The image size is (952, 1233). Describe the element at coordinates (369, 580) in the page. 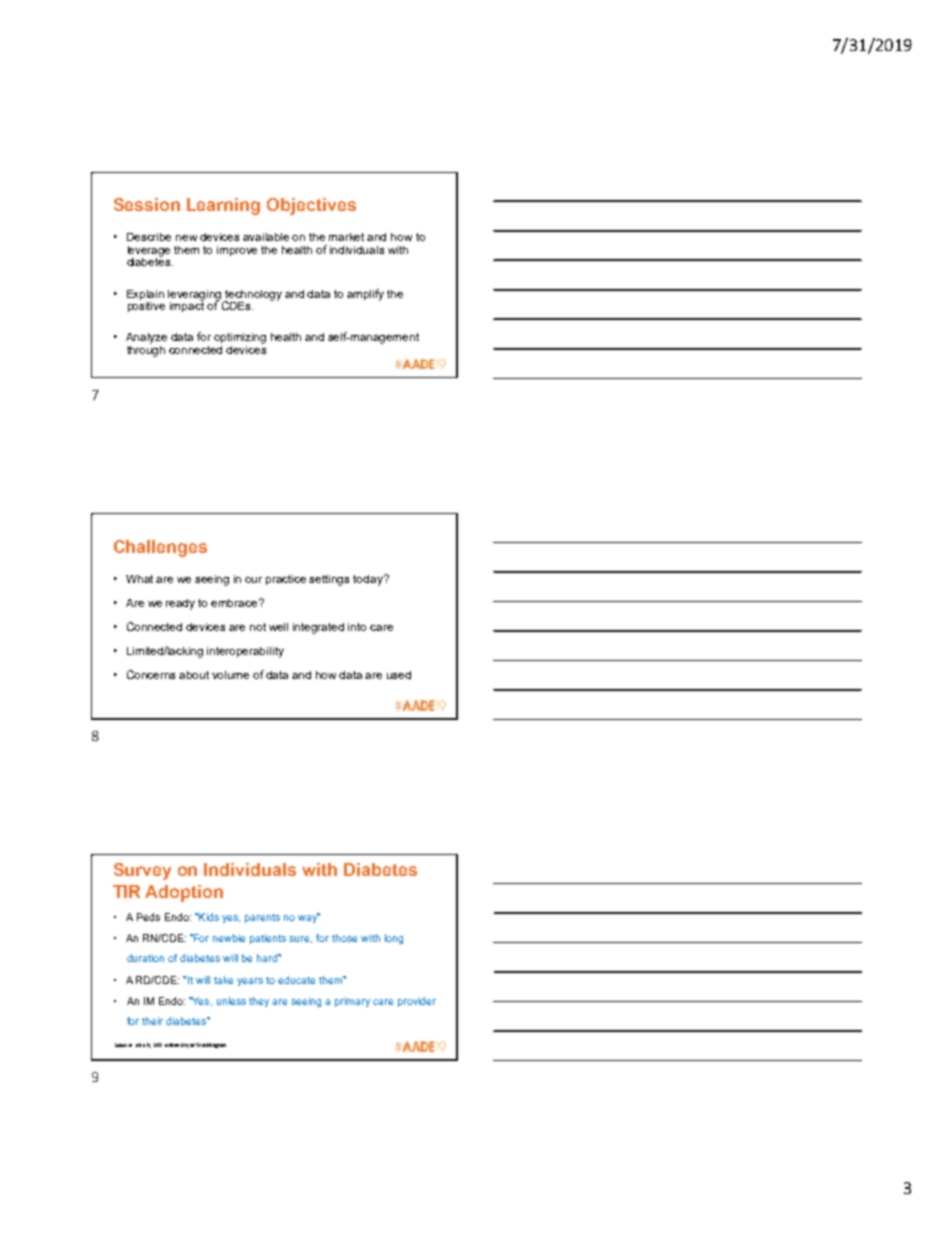

I see `today` at that location.
